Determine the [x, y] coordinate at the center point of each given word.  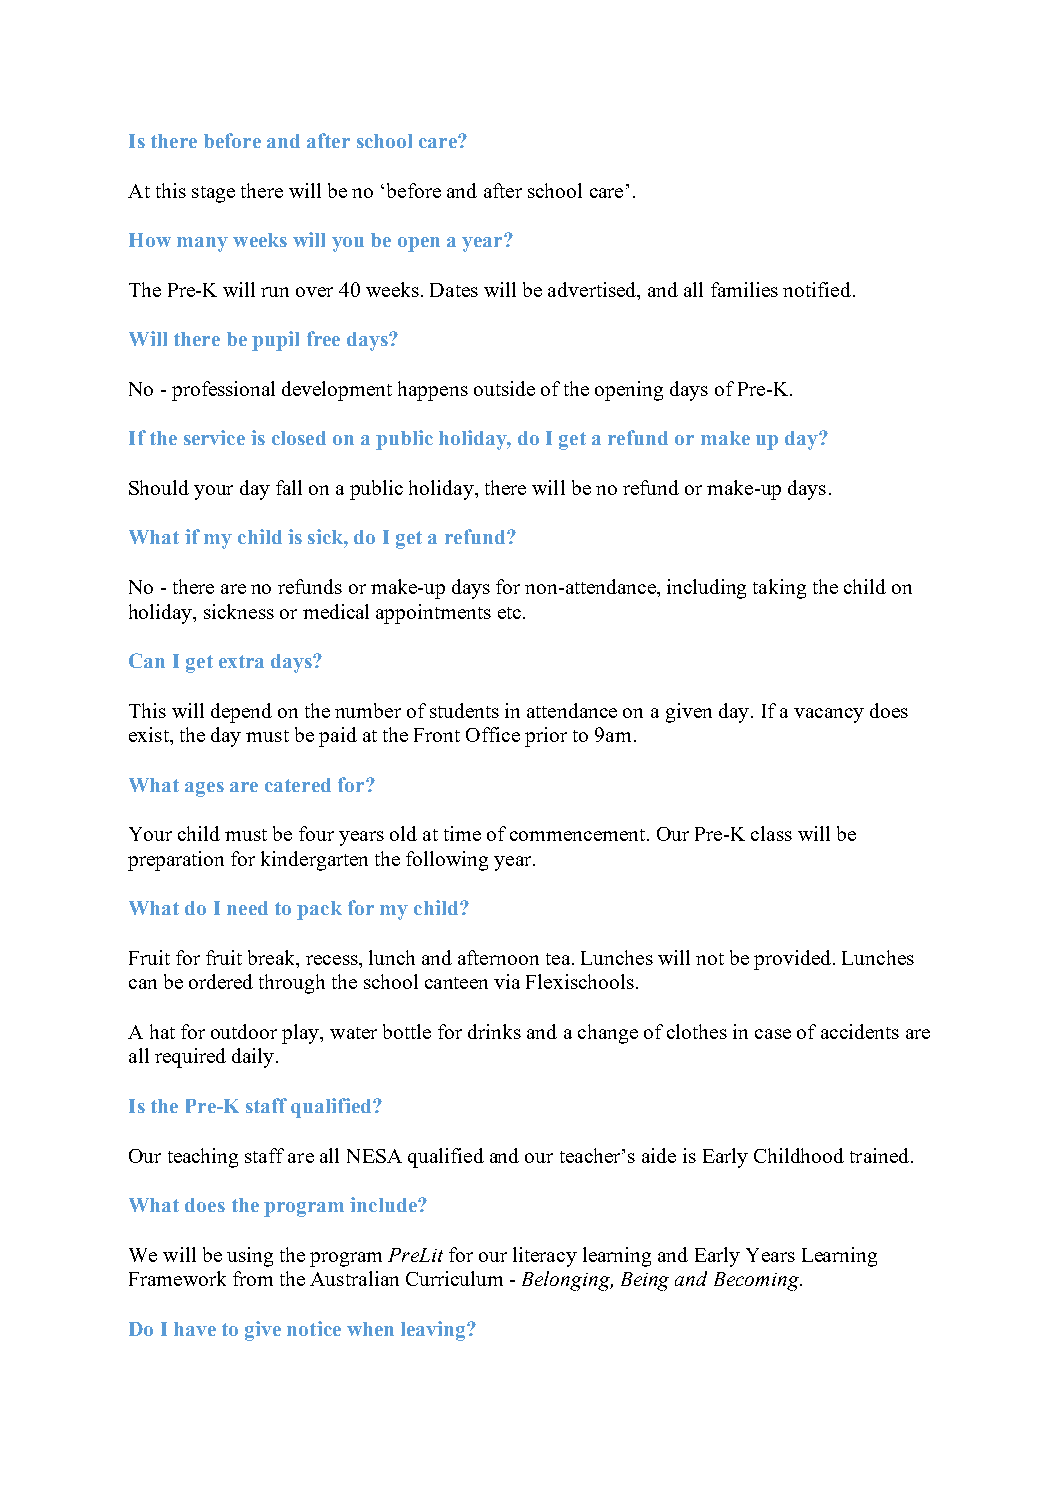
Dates [454, 290]
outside [504, 388]
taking [779, 589]
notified [817, 289]
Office [493, 734]
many [202, 244]
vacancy [829, 715]
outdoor [244, 1031]
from [253, 1278]
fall [289, 487]
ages [204, 789]
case [773, 1034]
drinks [494, 1031]
